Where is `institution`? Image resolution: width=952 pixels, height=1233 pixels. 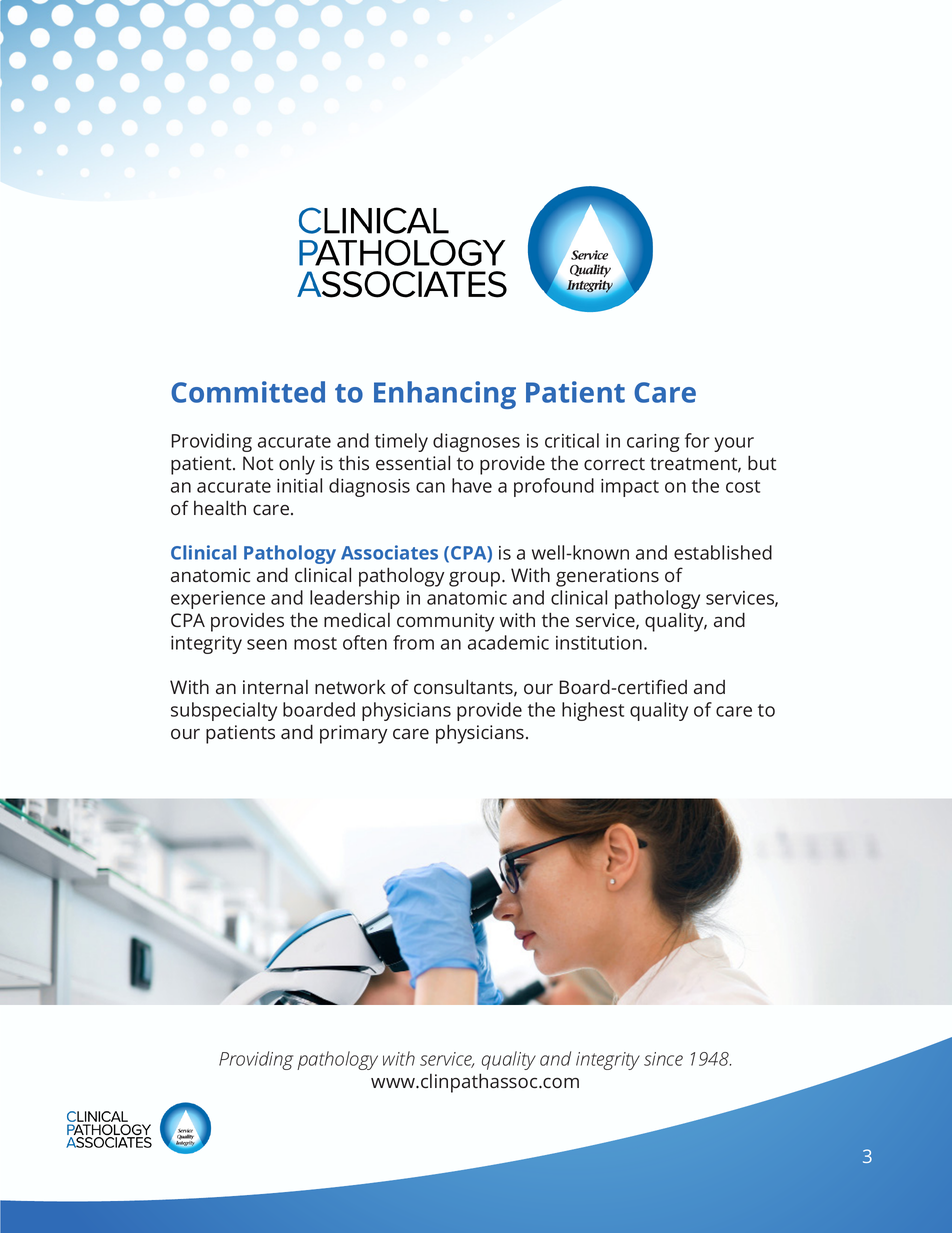
institution is located at coordinates (599, 643).
